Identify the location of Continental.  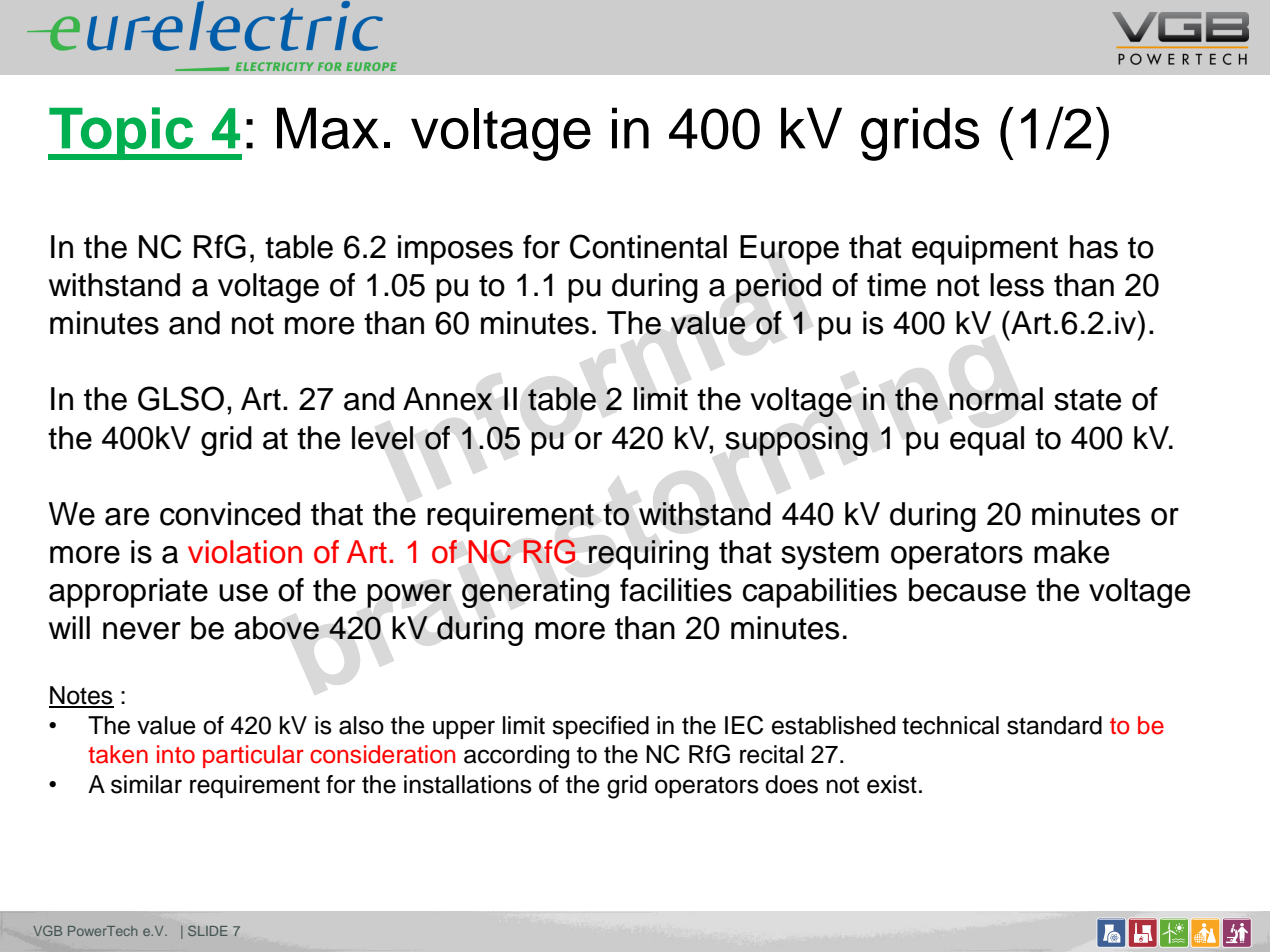
(648, 246).
